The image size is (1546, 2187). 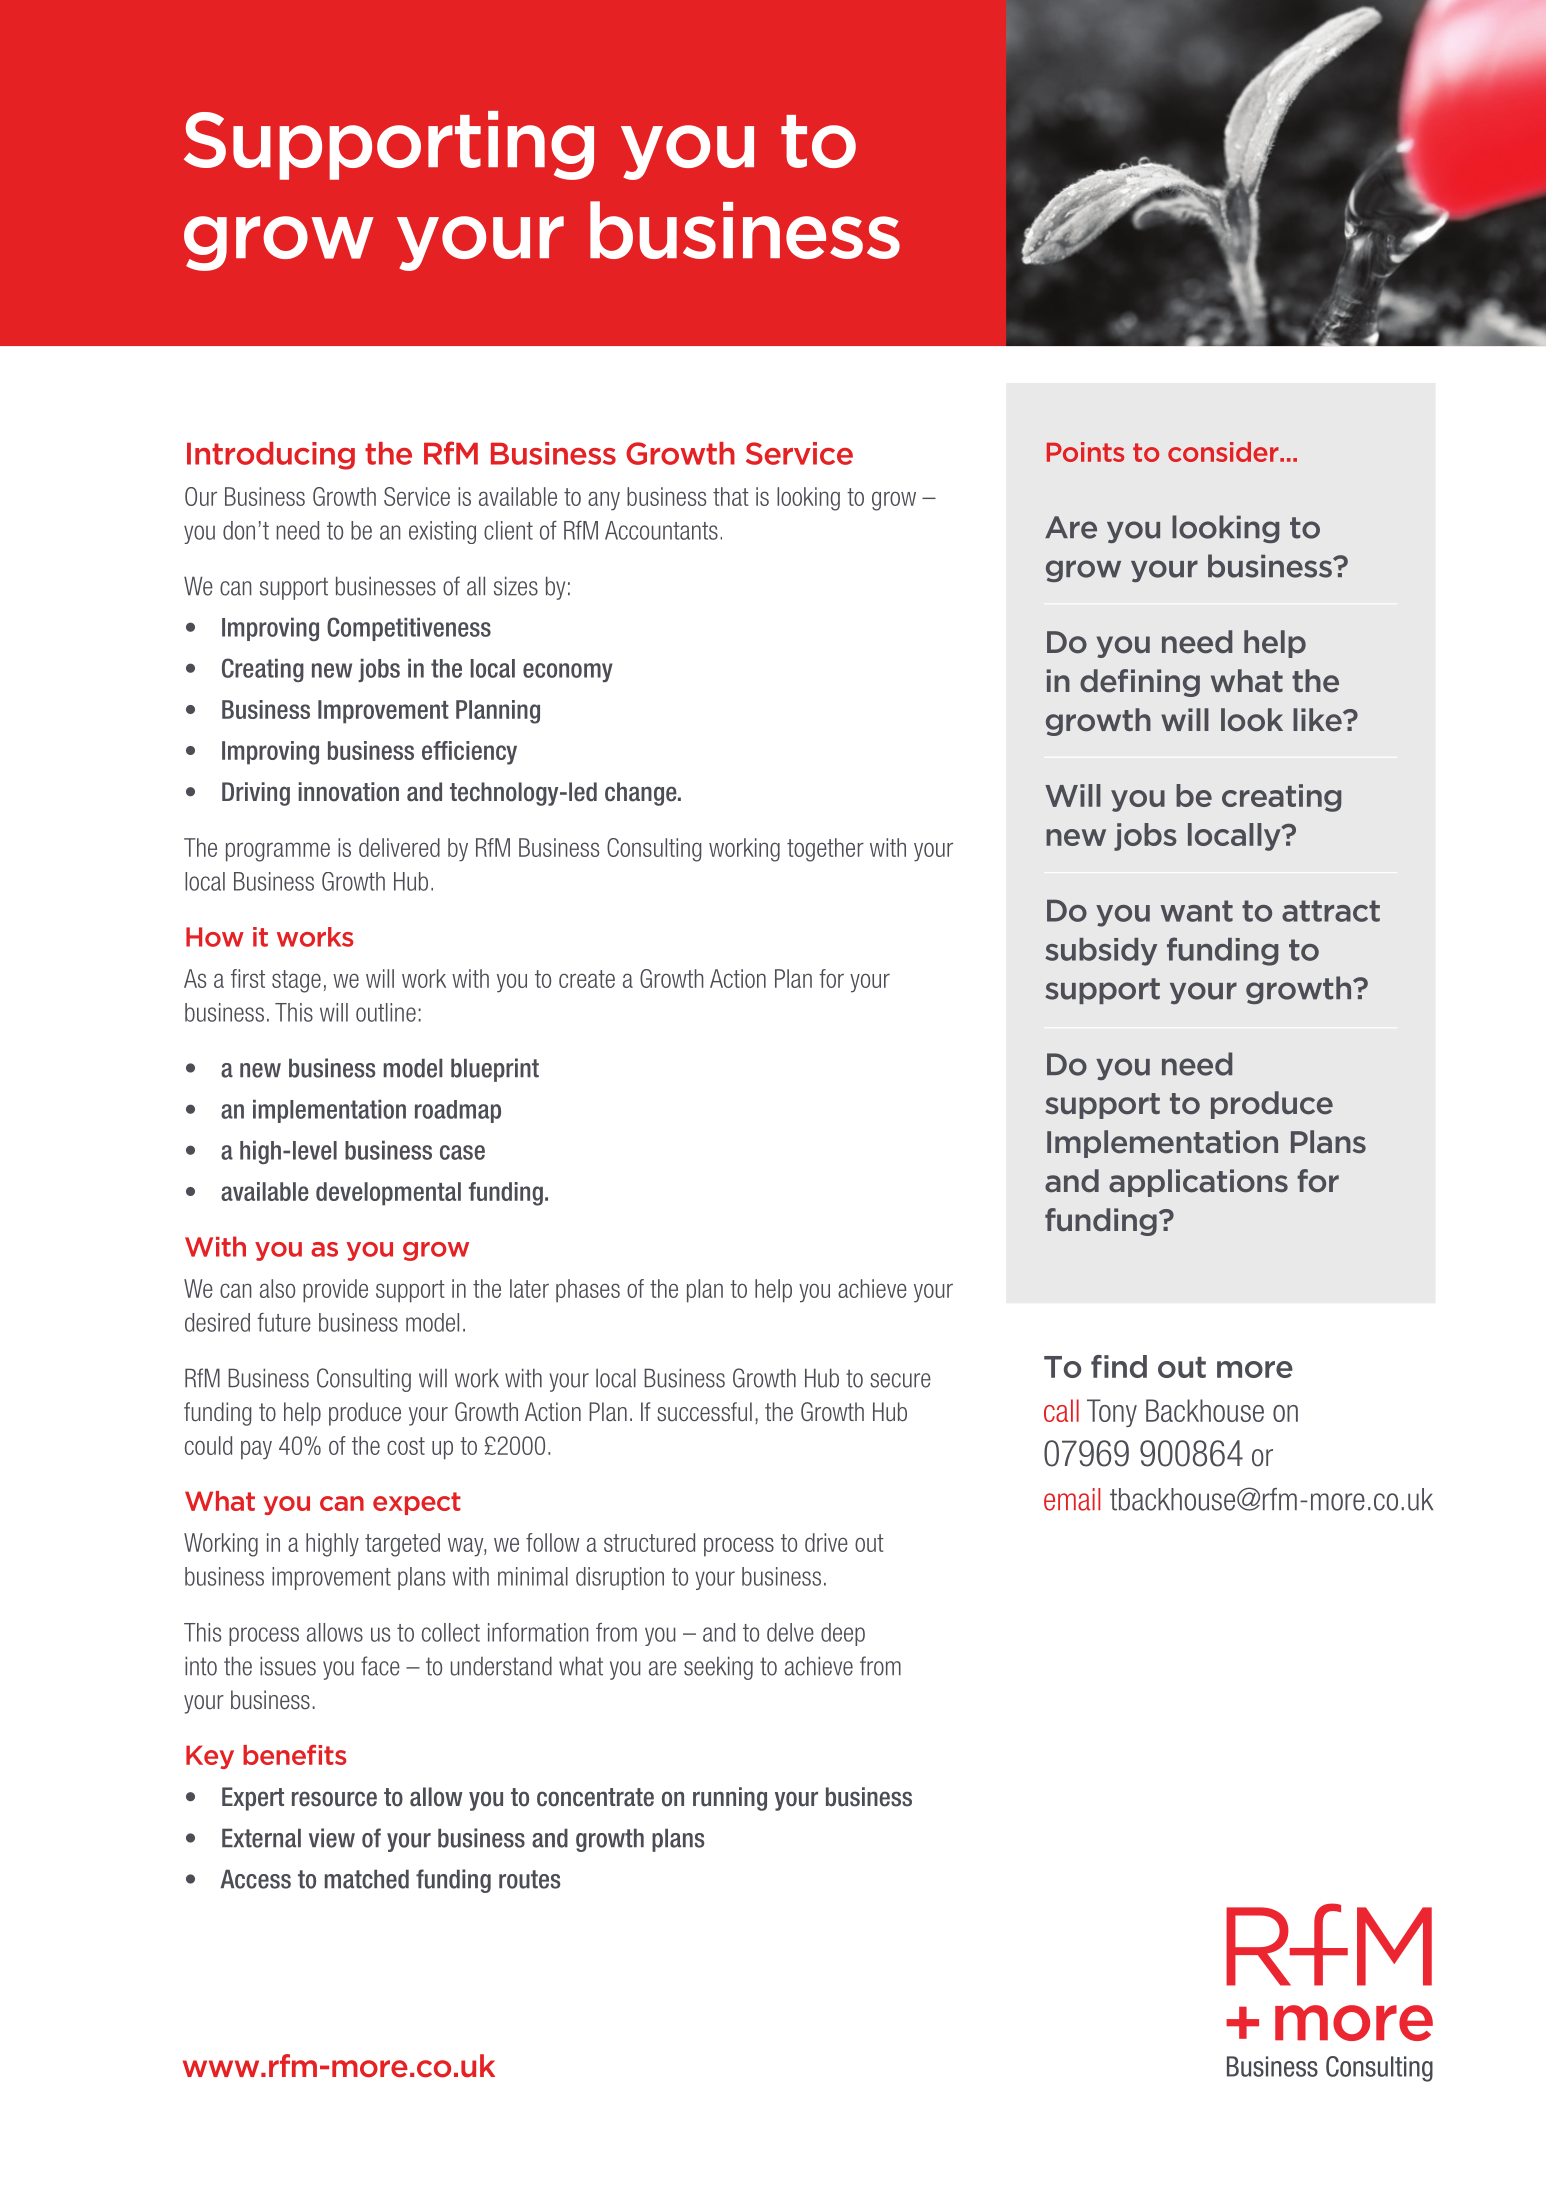 I want to click on expect, so click(x=417, y=1503).
